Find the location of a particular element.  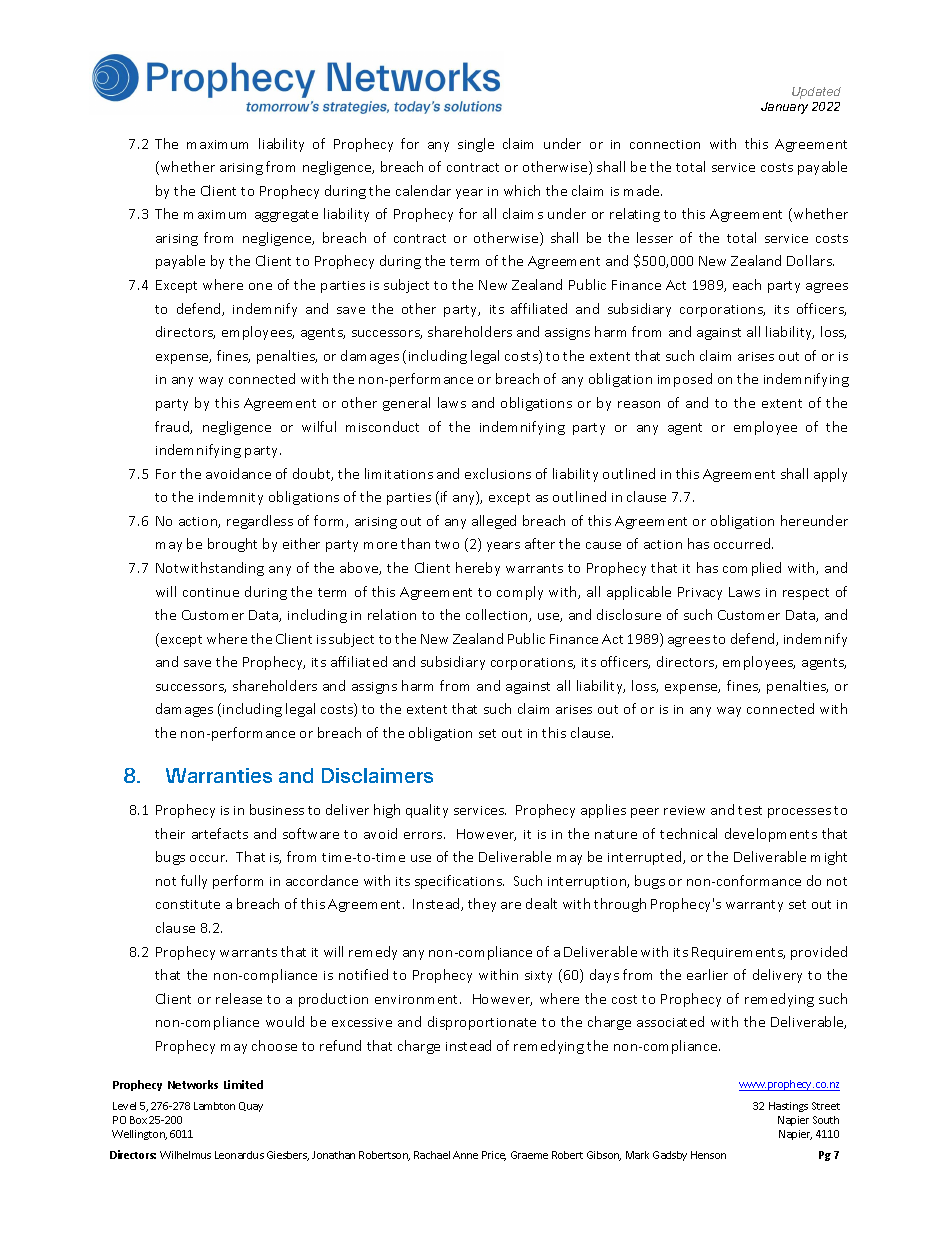

January is located at coordinates (784, 108).
